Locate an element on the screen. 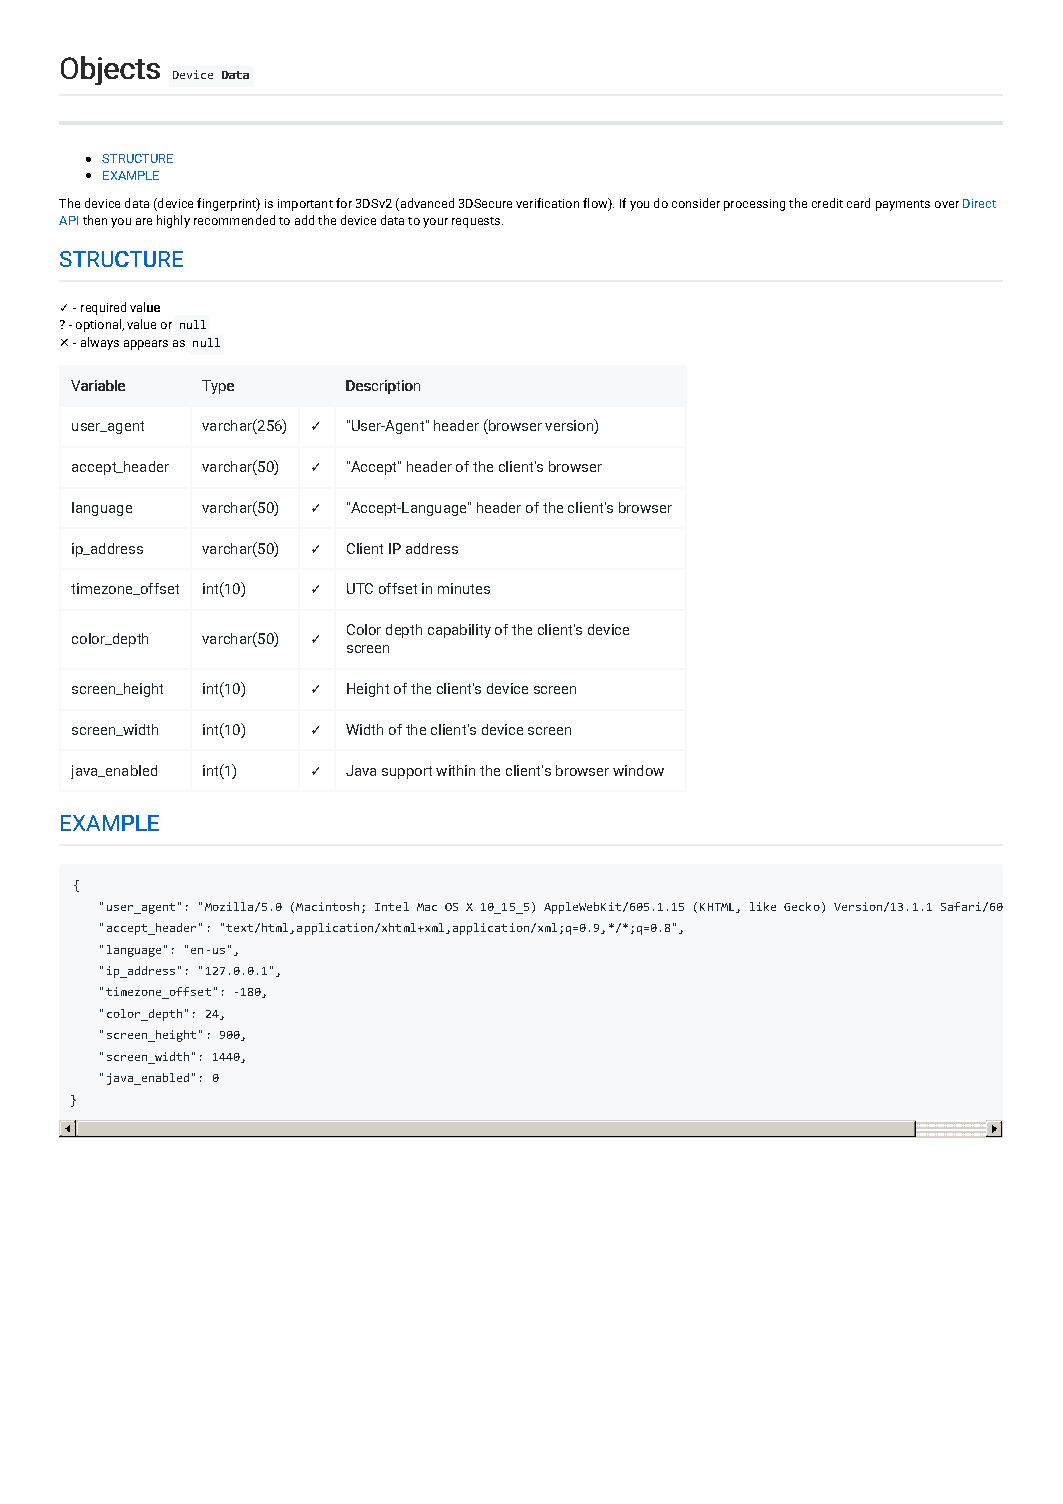  Objects is located at coordinates (110, 70).
